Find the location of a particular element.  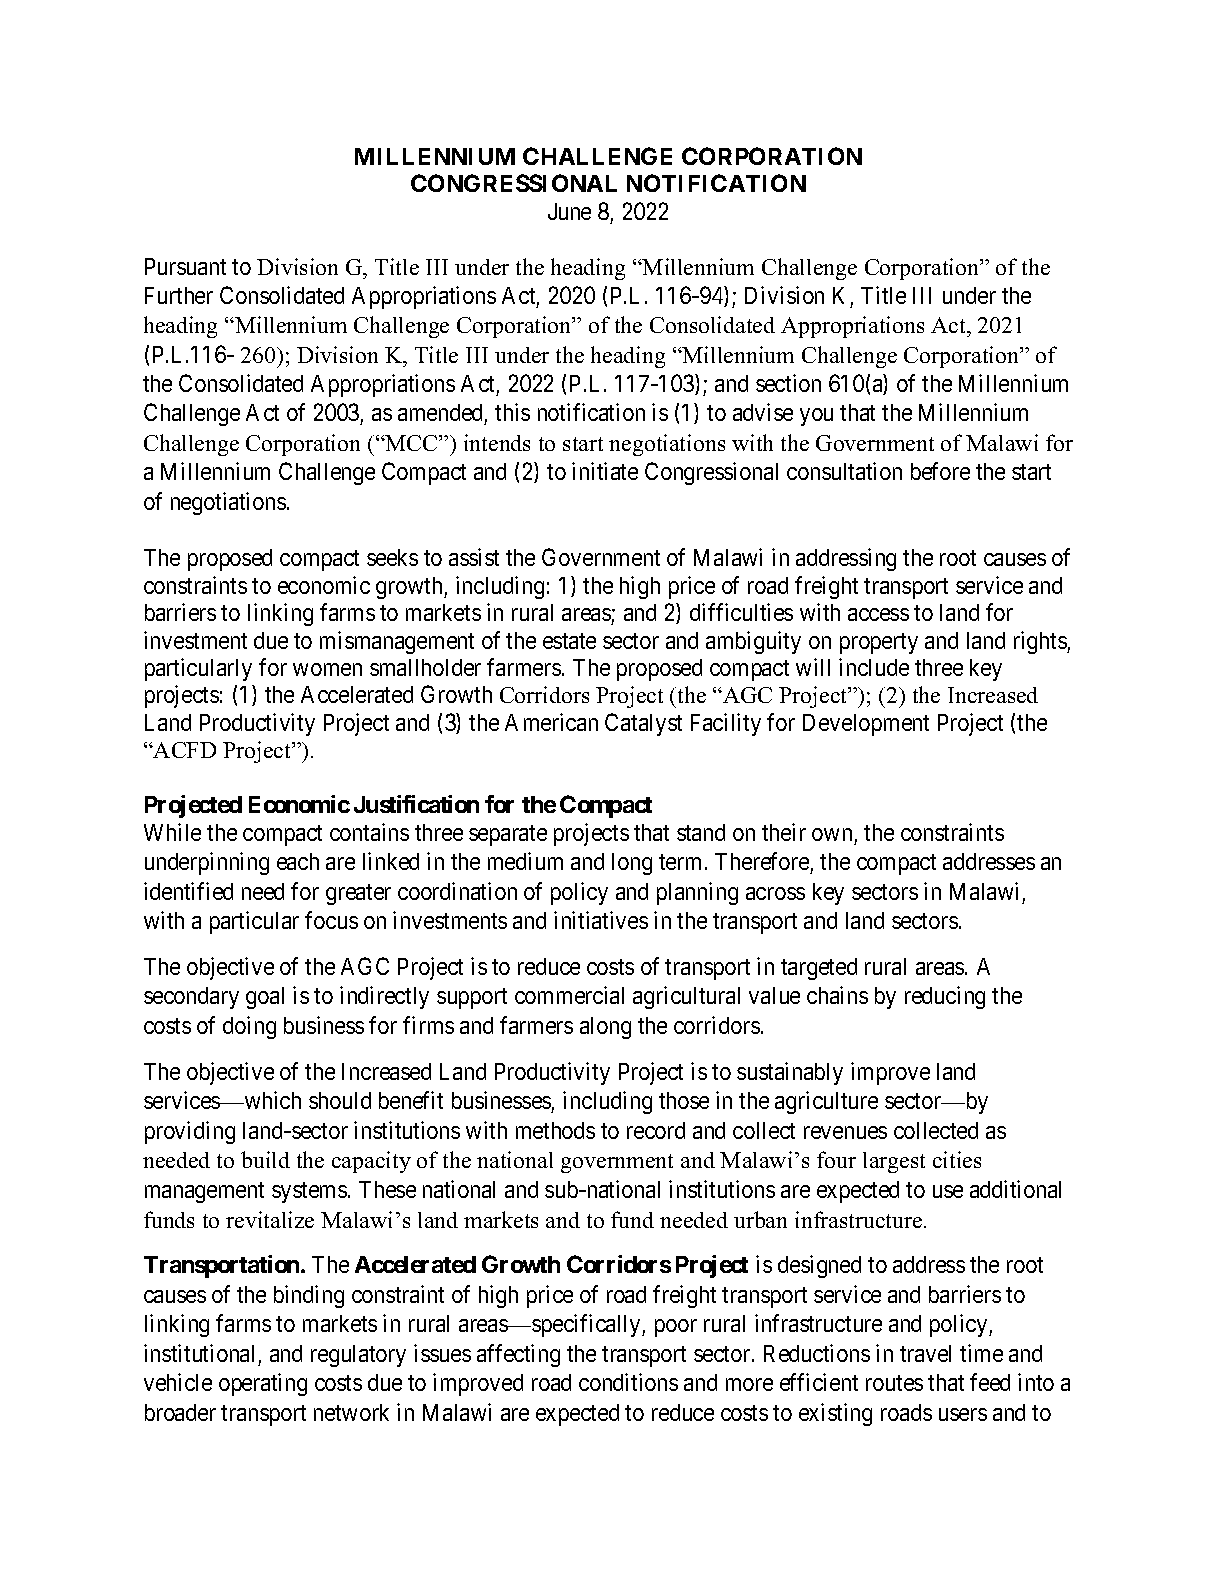

Pursuant is located at coordinates (185, 266).
